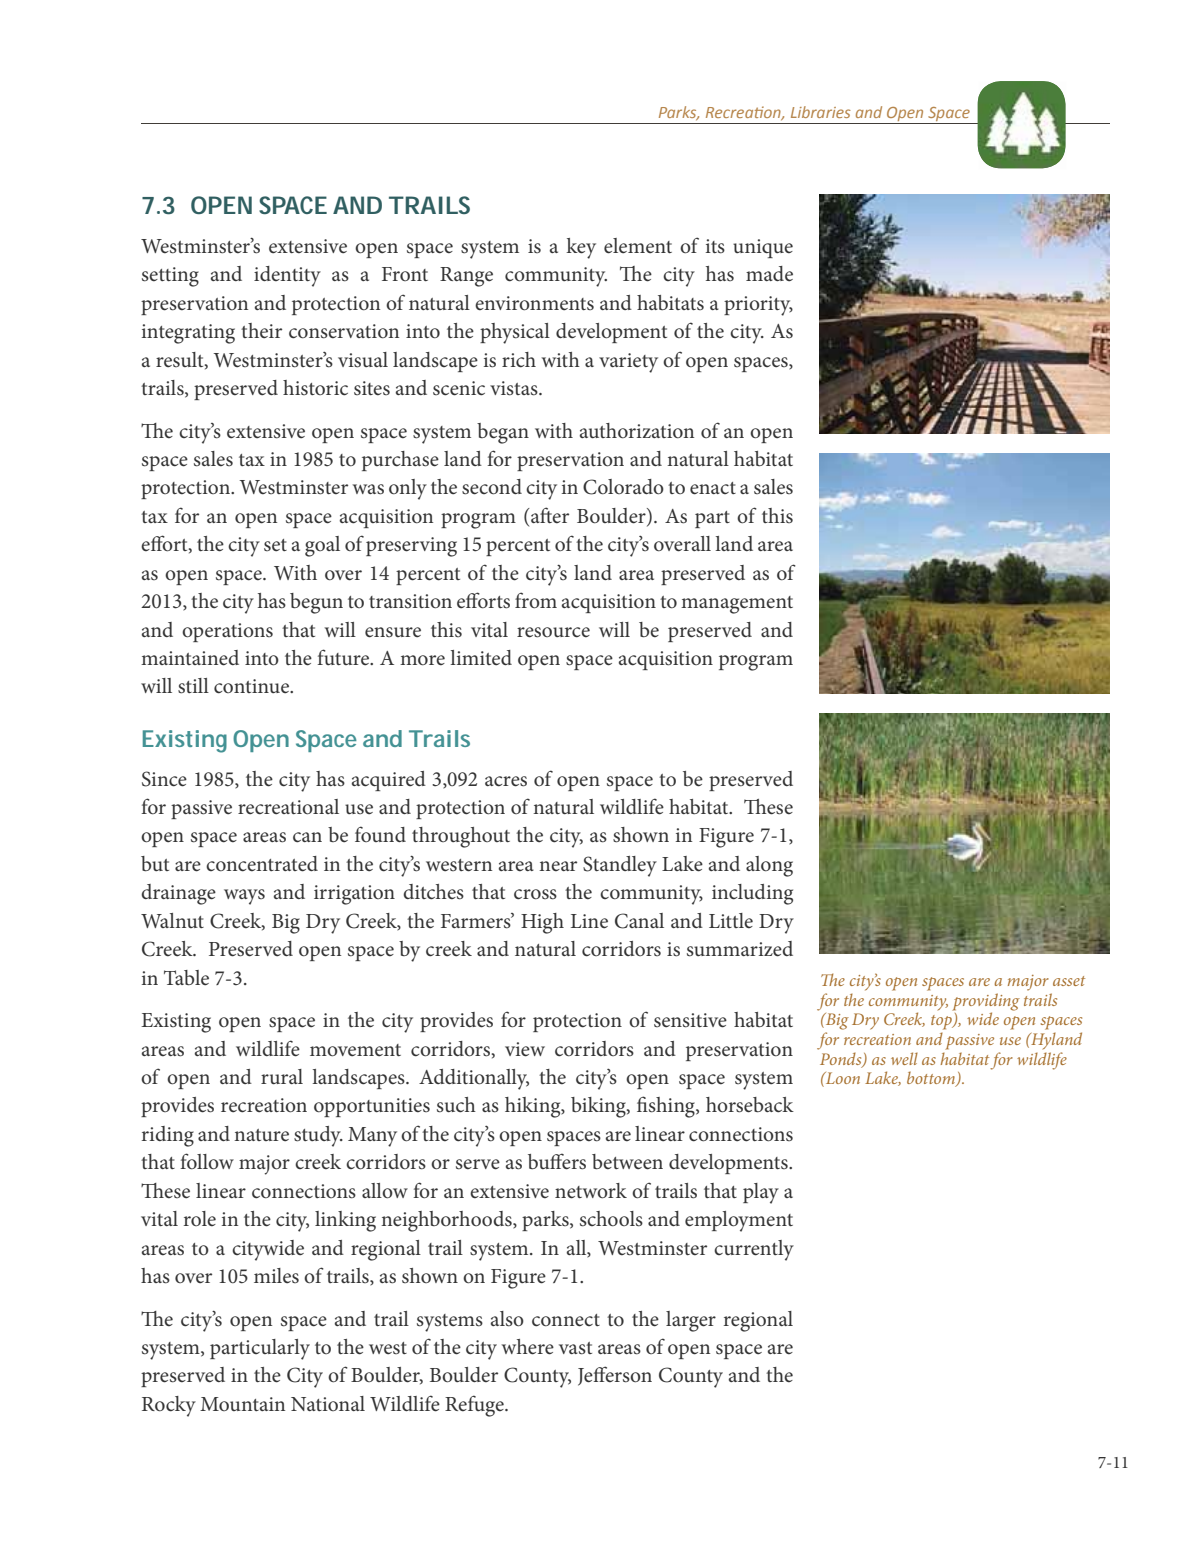 The width and height of the image is (1200, 1553). I want to click on between, so click(627, 1162).
